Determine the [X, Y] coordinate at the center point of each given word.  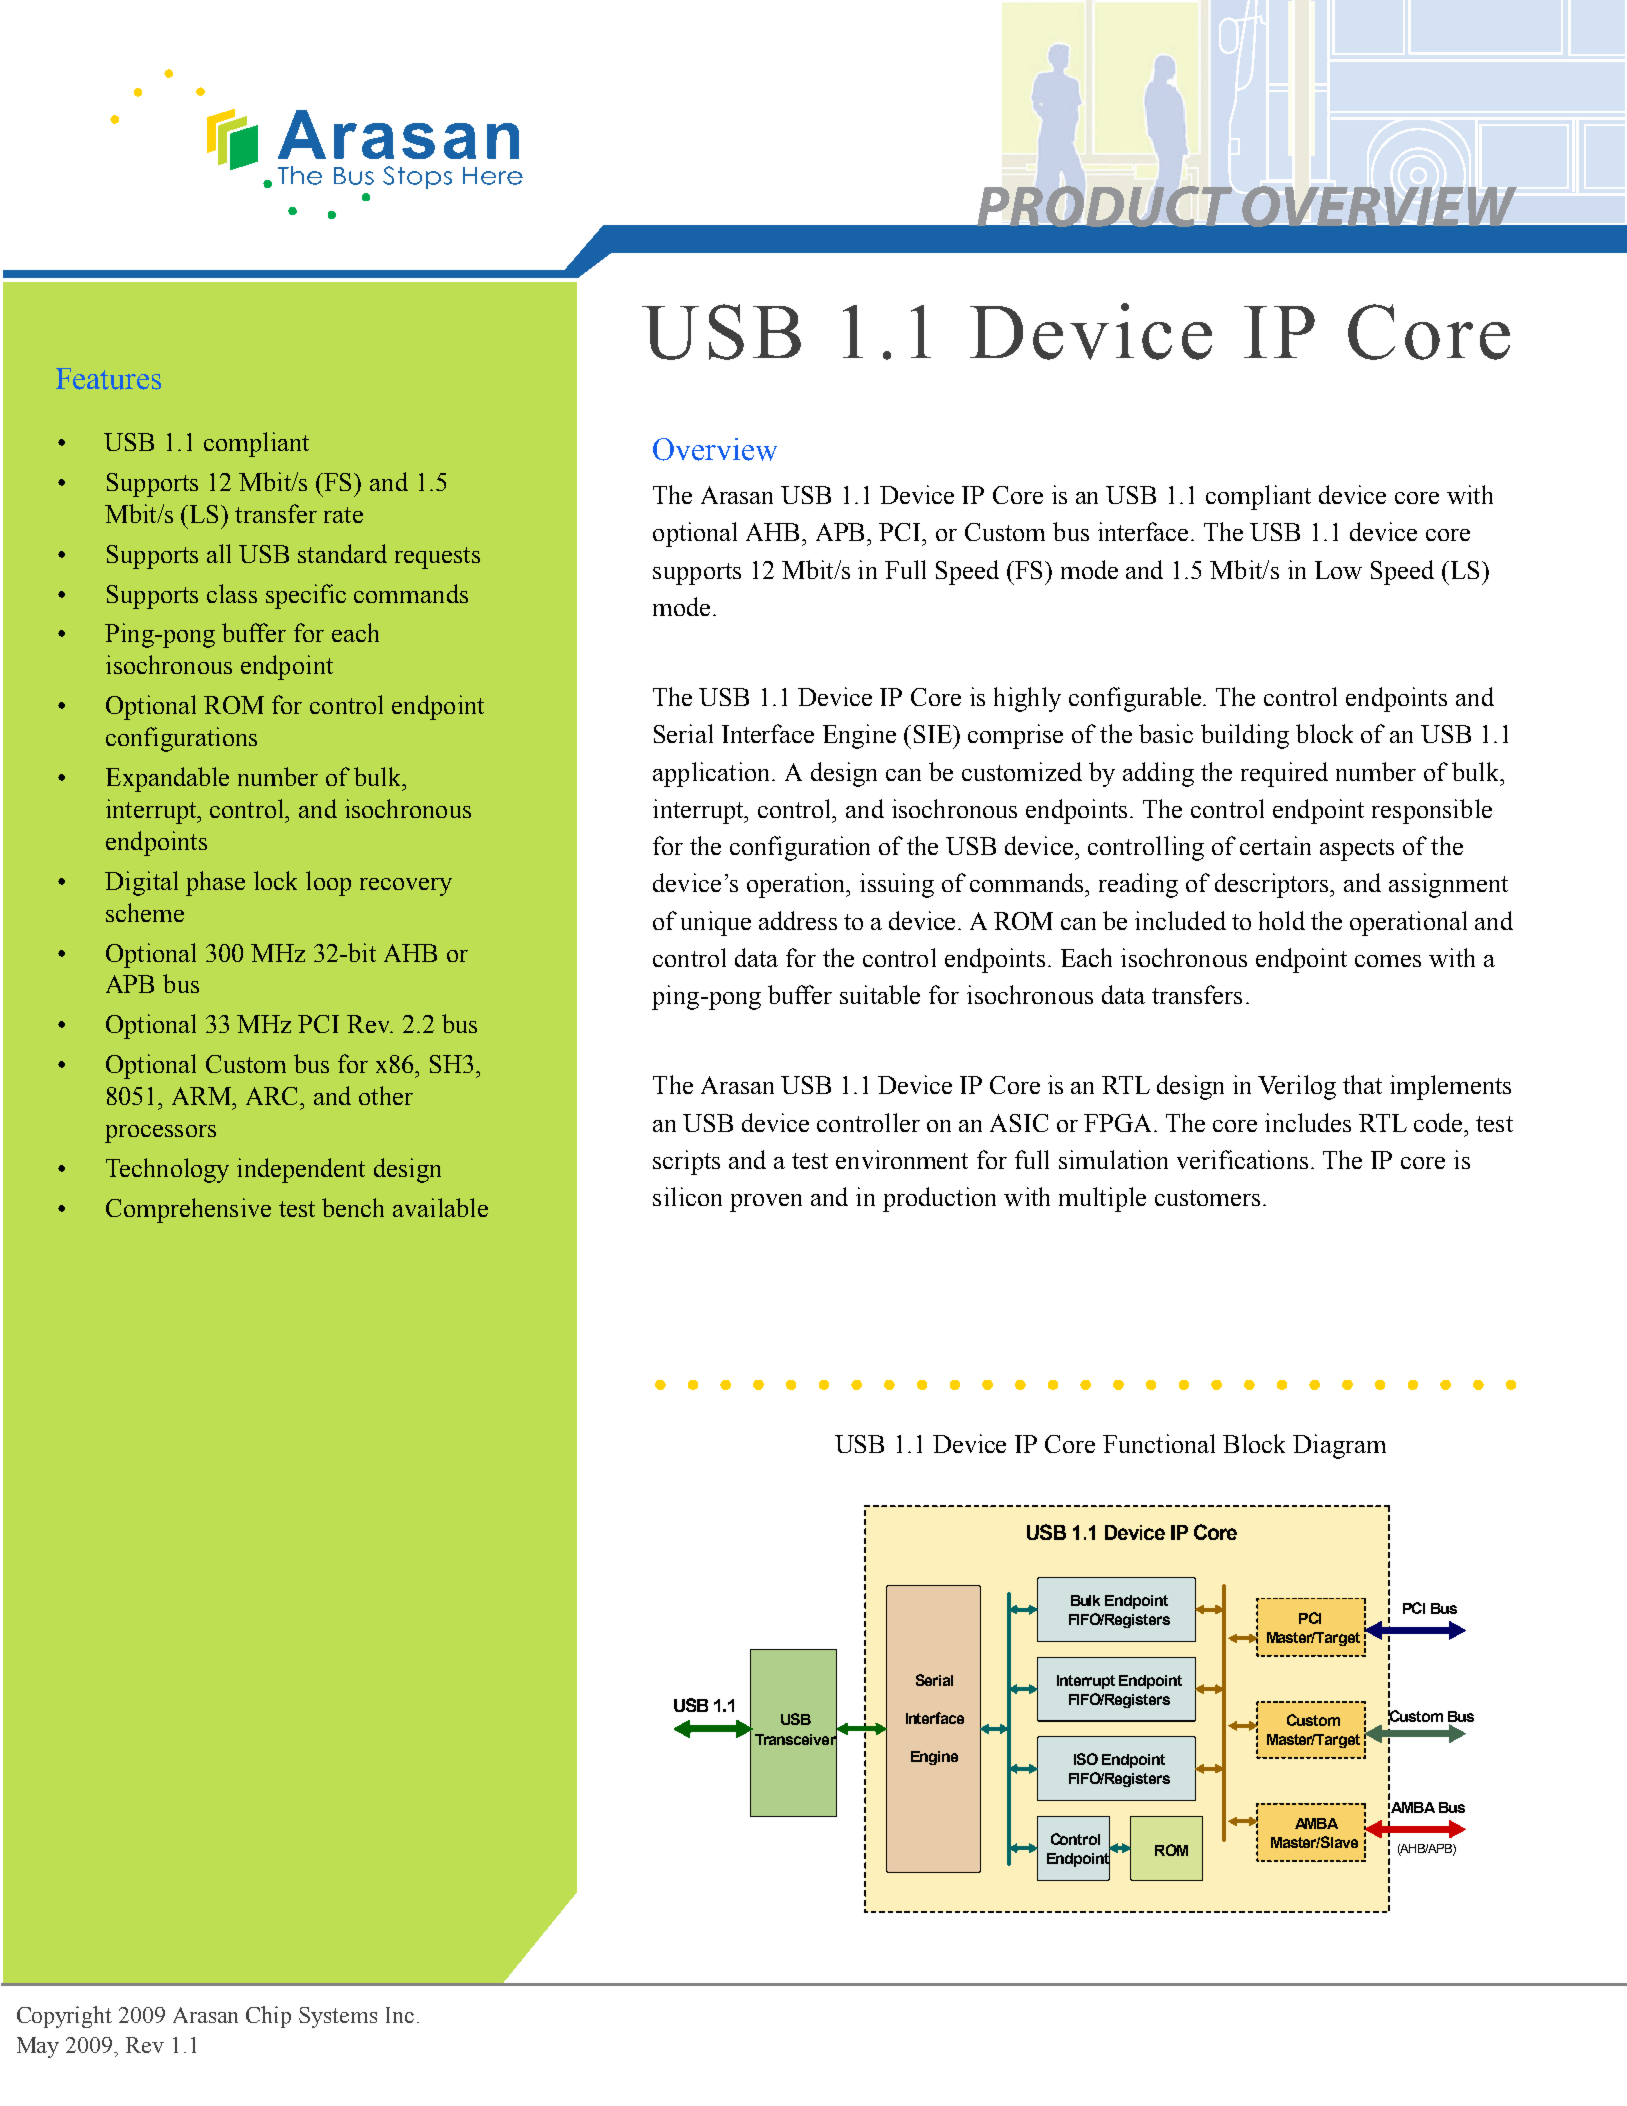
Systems [338, 2017]
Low [1338, 570]
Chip [268, 2017]
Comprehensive [188, 1210]
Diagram [1339, 1446]
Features [108, 379]
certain [1275, 845]
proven [766, 1203]
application [713, 774]
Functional [1159, 1443]
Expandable [167, 779]
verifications [1242, 1159]
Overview [715, 449]
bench [353, 1207]
